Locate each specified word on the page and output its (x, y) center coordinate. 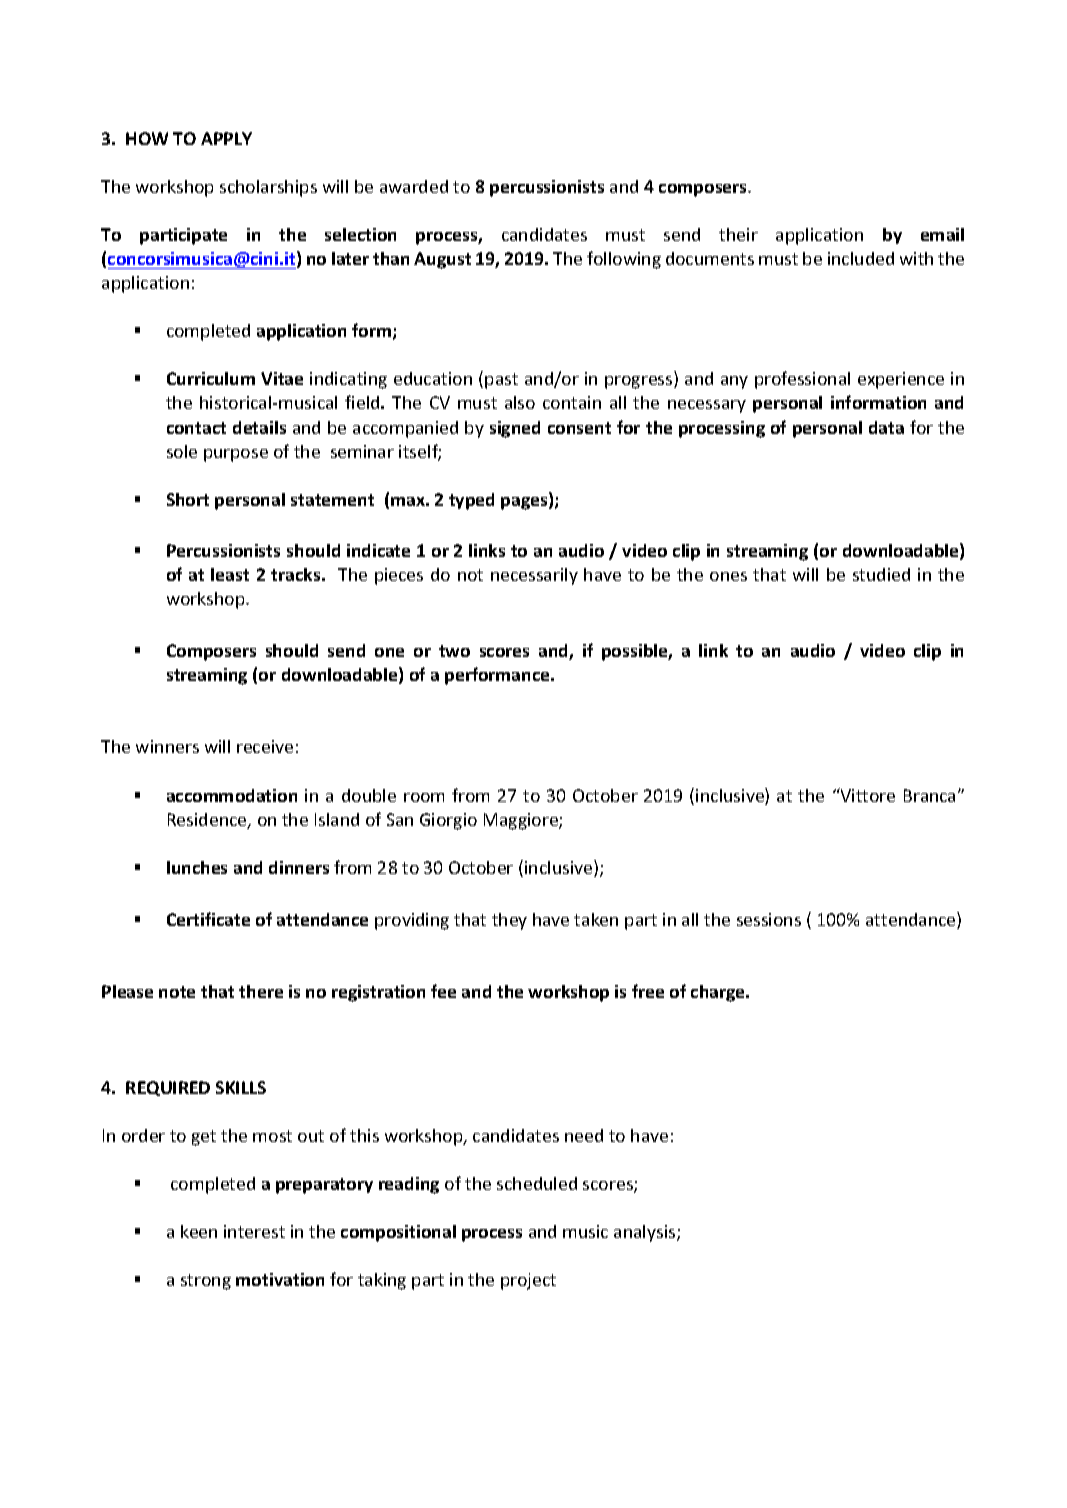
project (528, 1281)
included (861, 258)
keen (199, 1231)
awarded (414, 186)
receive (265, 746)
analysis (646, 1233)
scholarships (268, 188)
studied (881, 574)
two (454, 651)
